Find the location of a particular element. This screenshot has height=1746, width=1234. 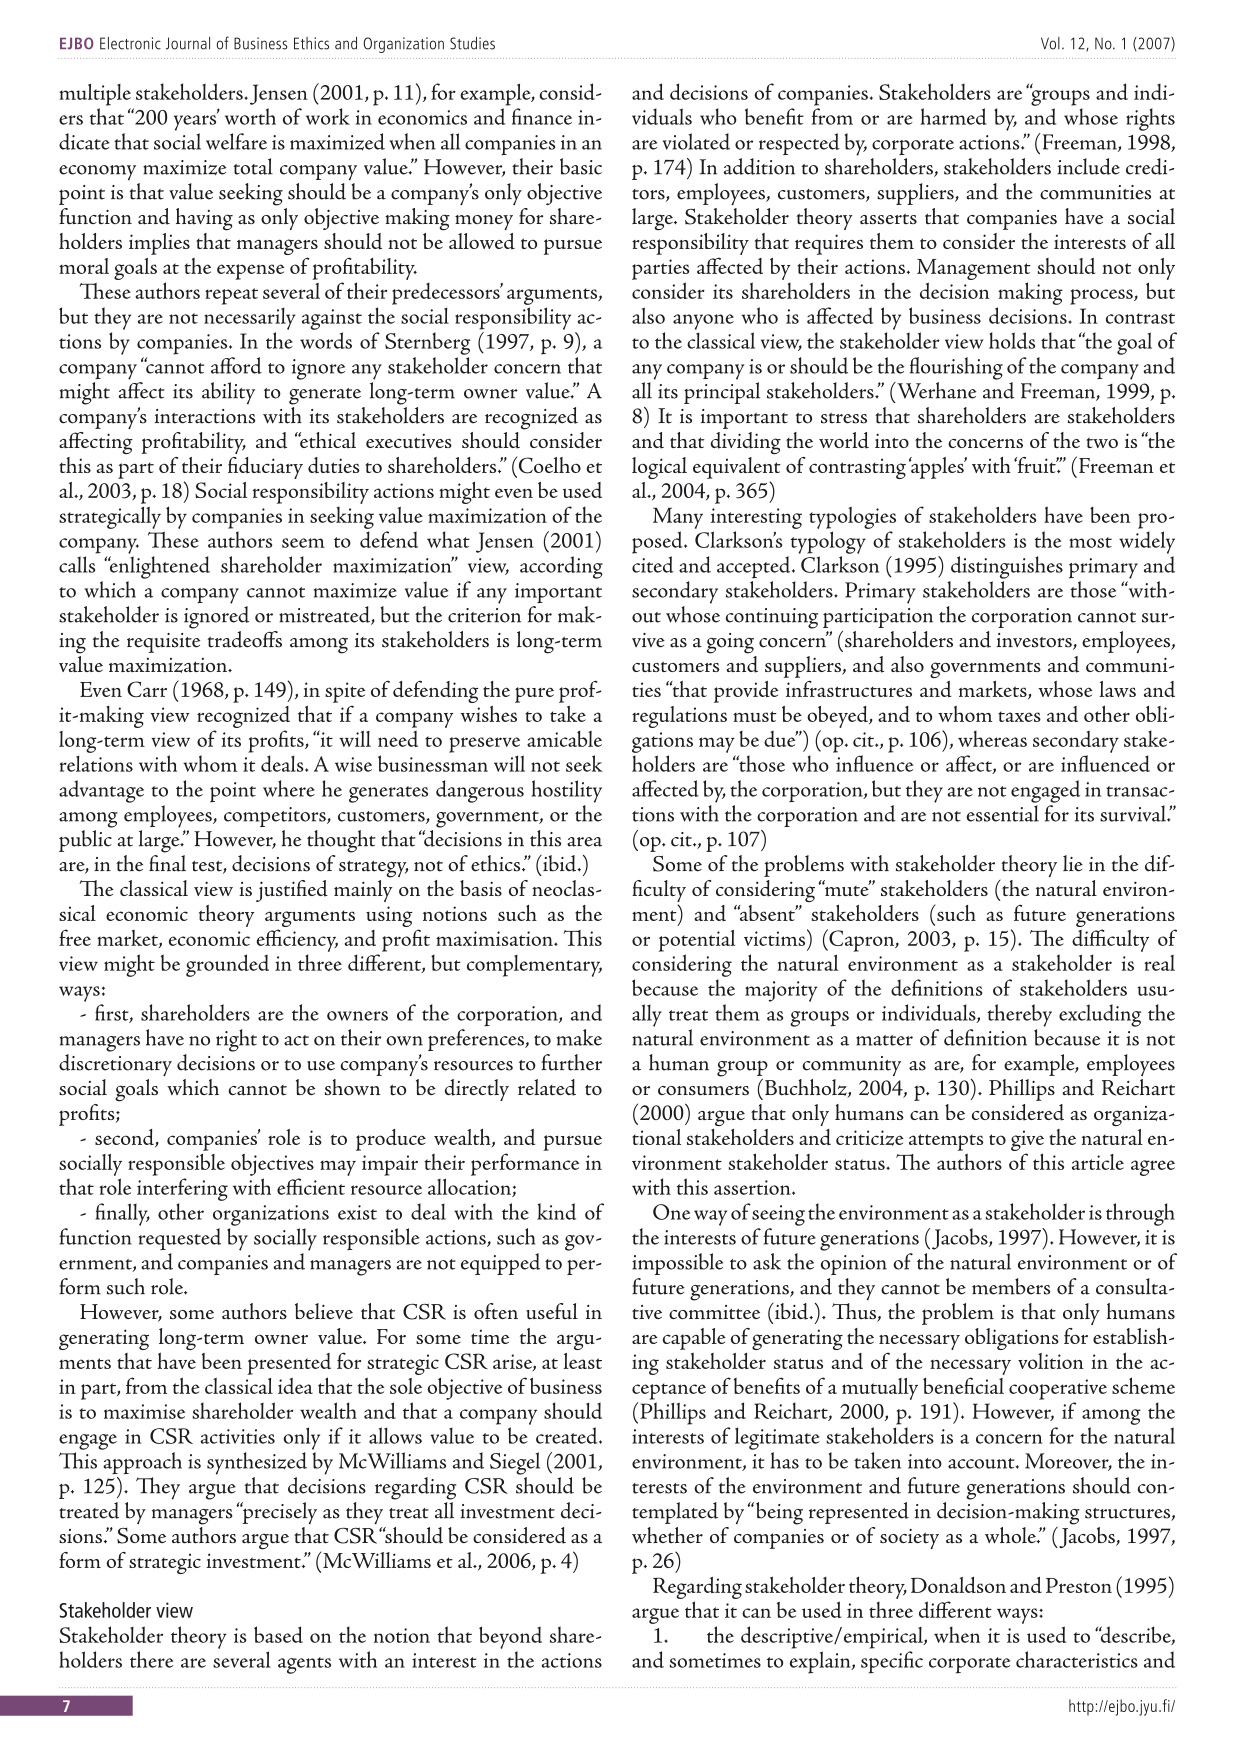

violated is located at coordinates (696, 141).
